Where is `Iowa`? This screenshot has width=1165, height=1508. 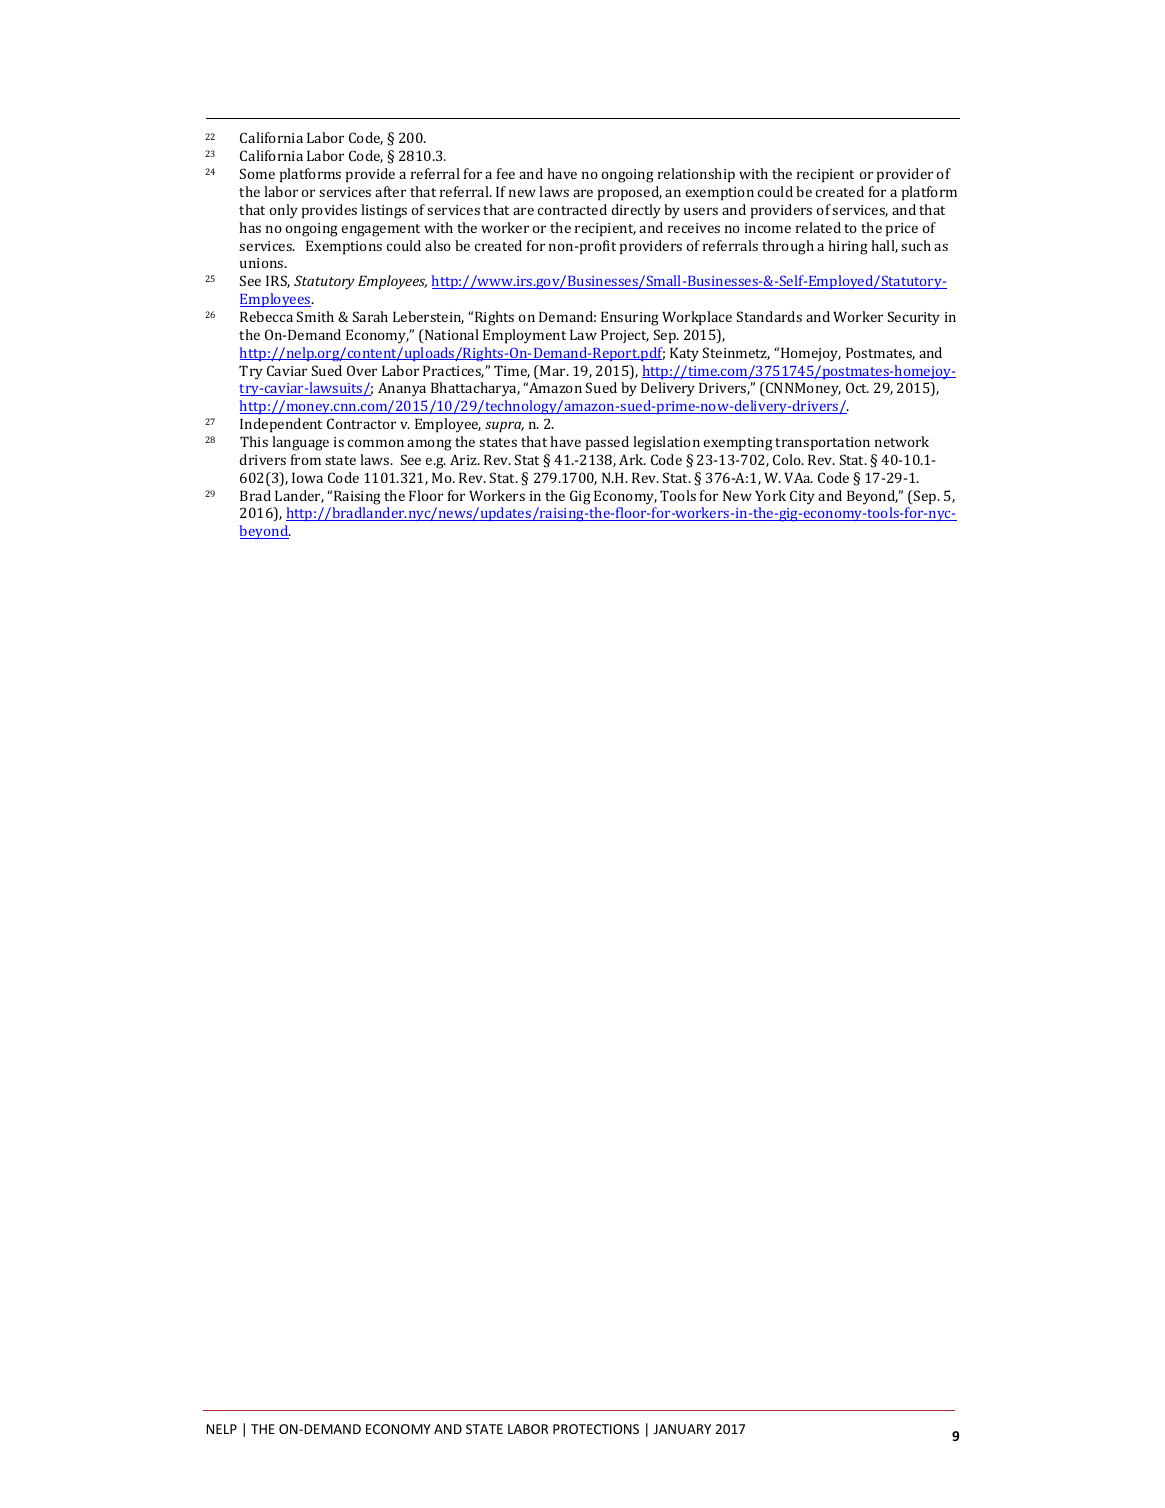
Iowa is located at coordinates (307, 477).
